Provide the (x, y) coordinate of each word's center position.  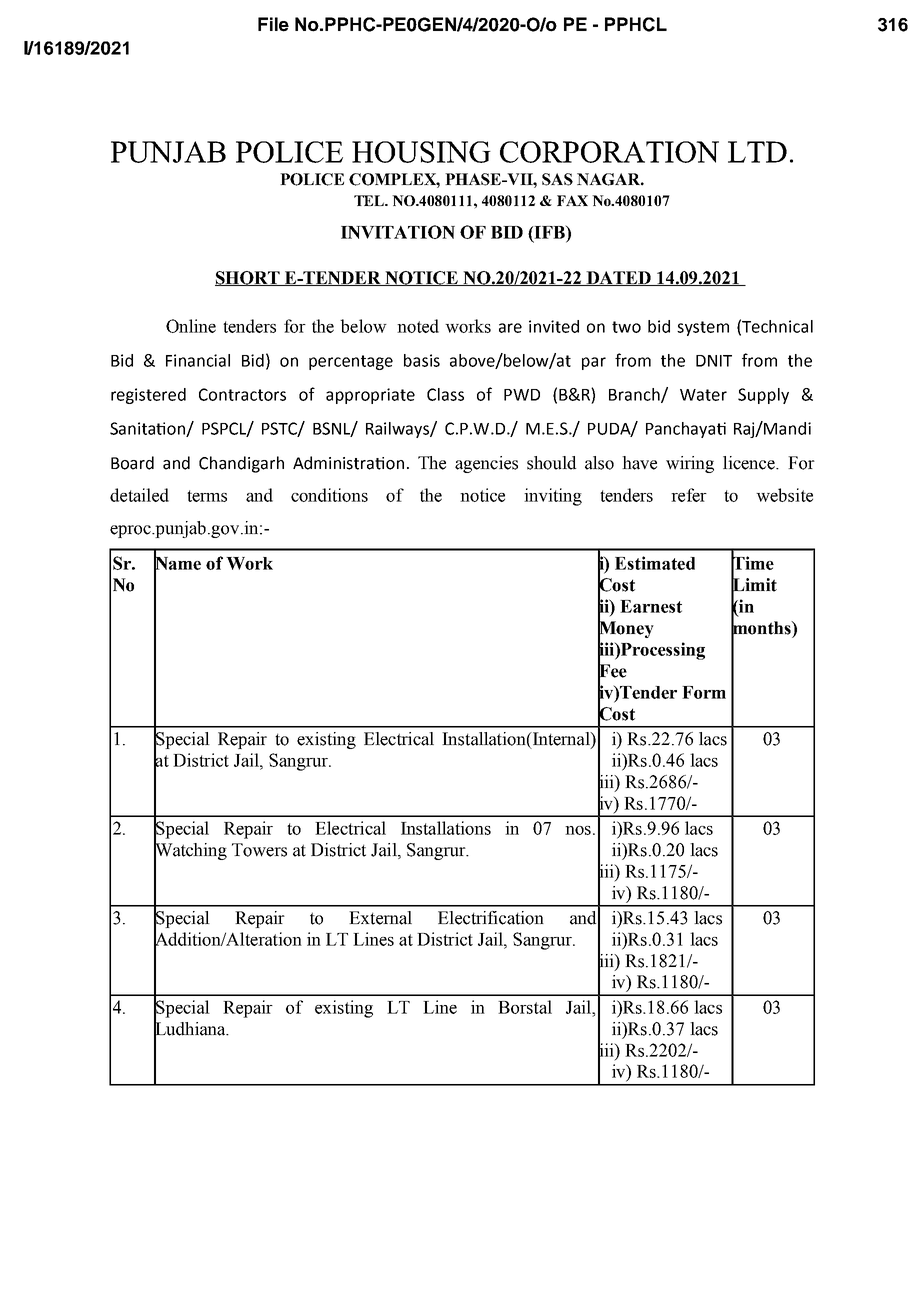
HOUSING (421, 152)
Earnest (651, 606)
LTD (757, 152)
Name (177, 563)
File (273, 24)
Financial (198, 360)
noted (418, 326)
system (703, 328)
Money (626, 629)
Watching (190, 851)
